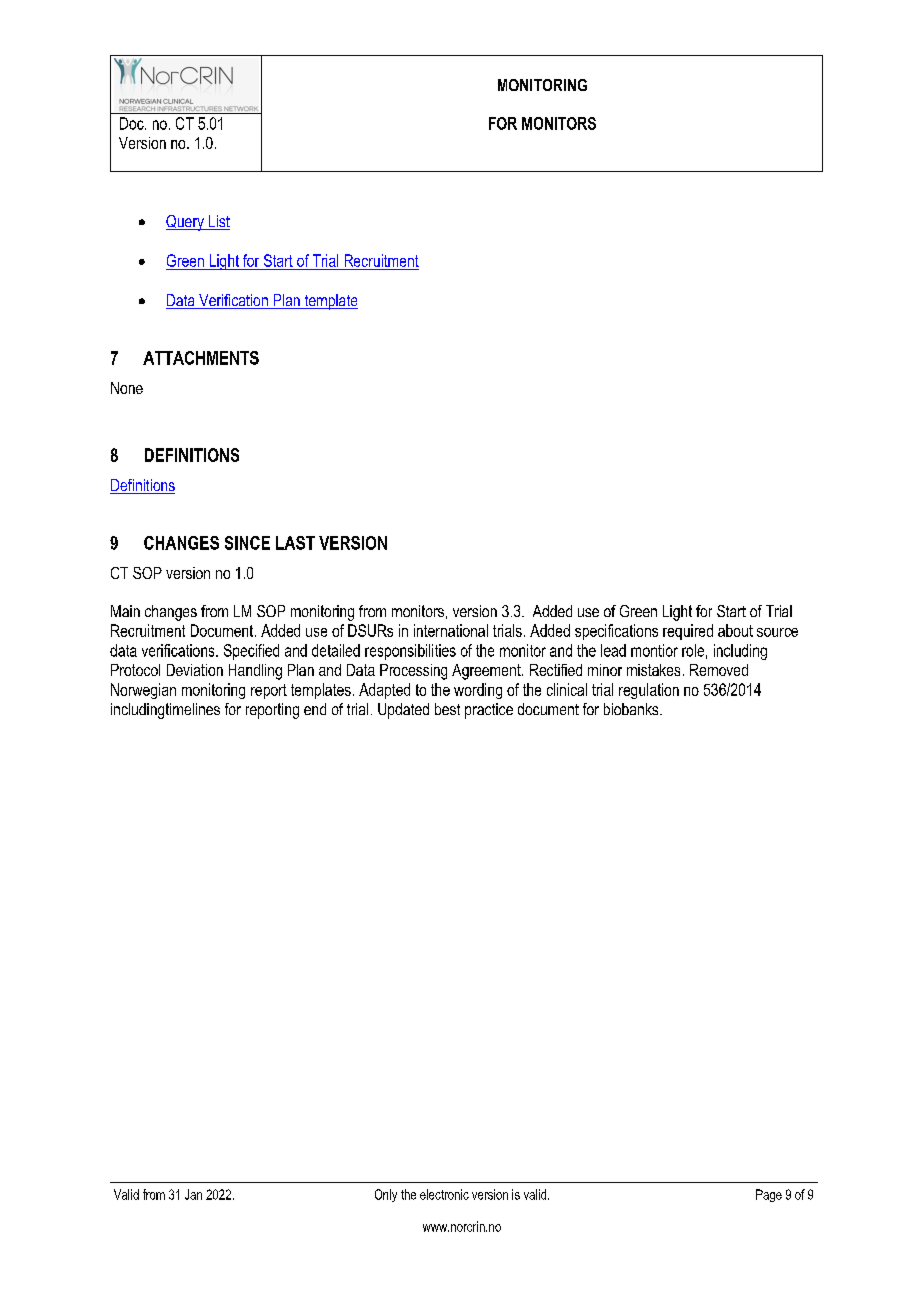  Describe the element at coordinates (451, 630) in the screenshot. I see `international` at that location.
